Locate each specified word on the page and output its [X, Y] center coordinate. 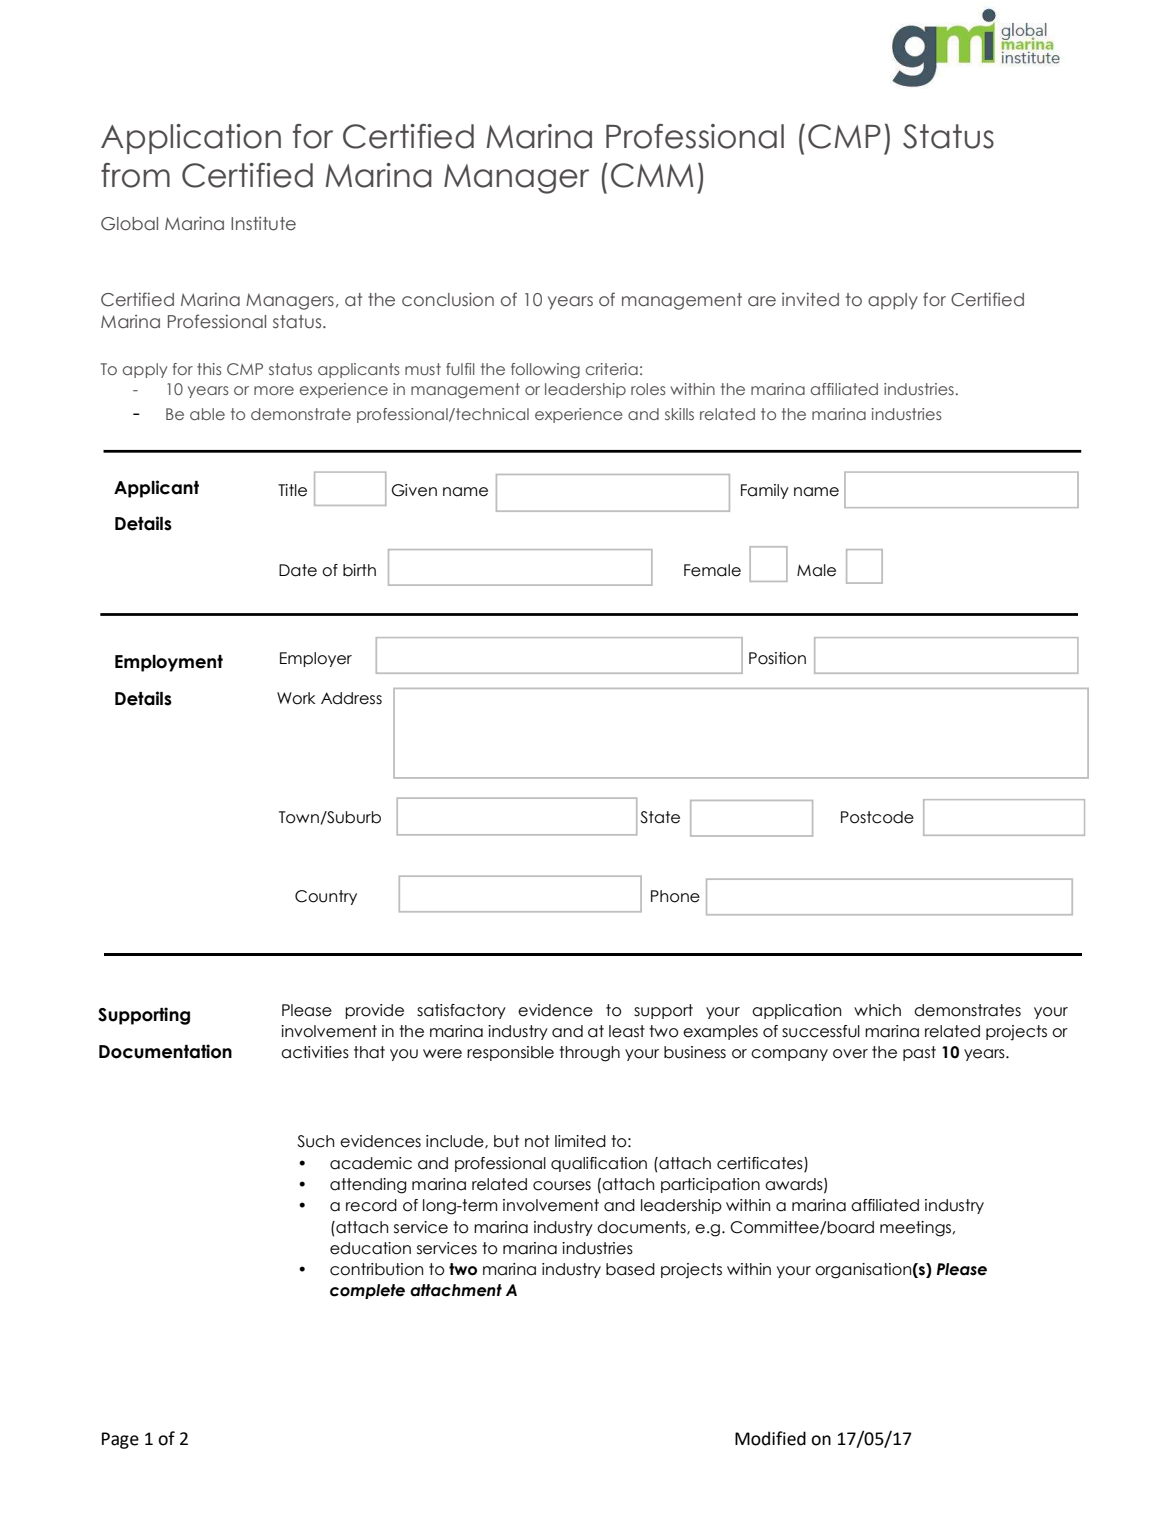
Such [316, 1141]
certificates [761, 1163]
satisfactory [461, 1011]
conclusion [448, 299]
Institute [263, 223]
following [545, 371]
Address [351, 698]
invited [810, 299]
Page [120, 1440]
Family [765, 491]
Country [326, 897]
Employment [169, 663]
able [207, 414]
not [537, 1141]
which [877, 1010]
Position [777, 658]
